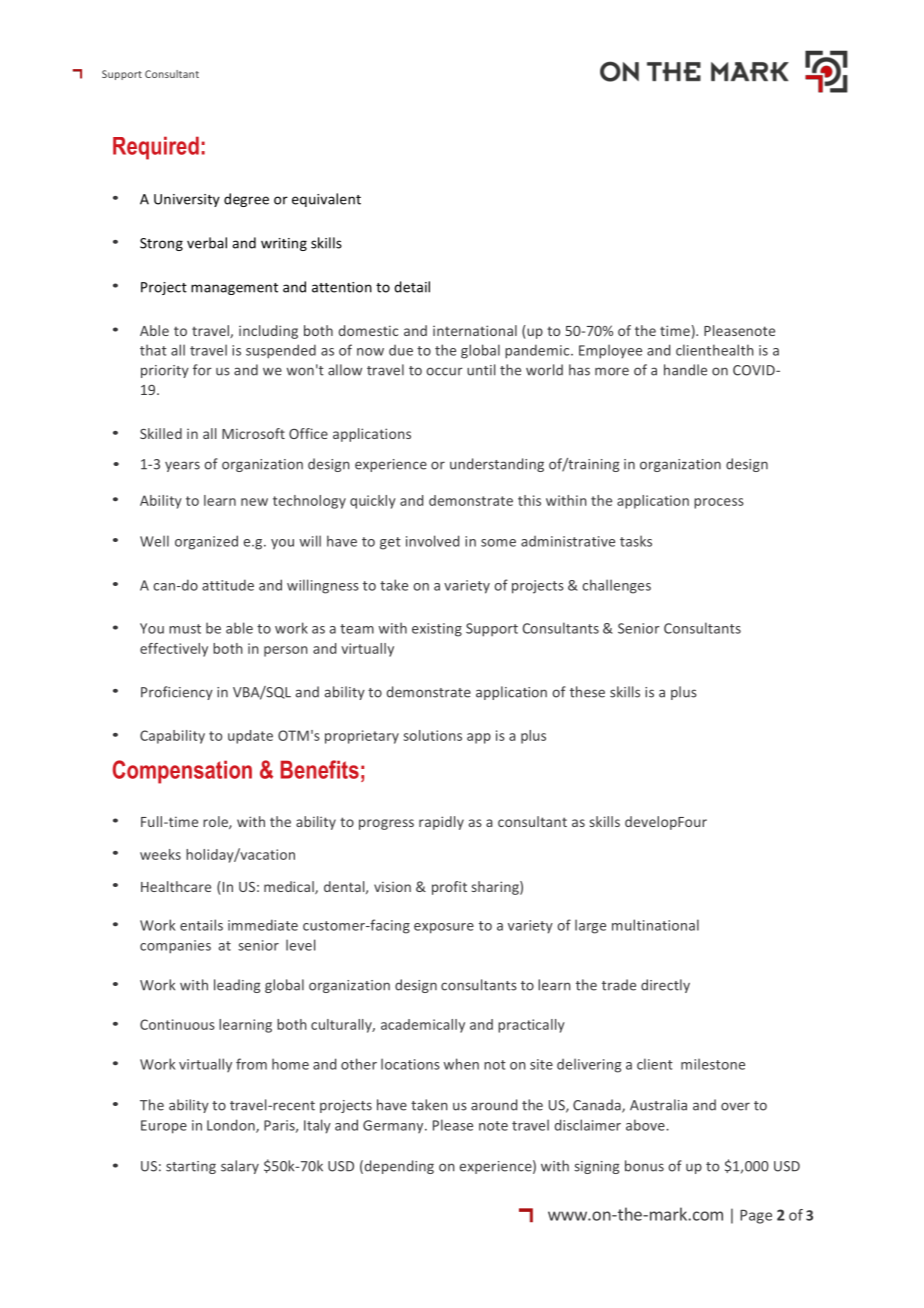 The width and height of the image is (924, 1308). Describe the element at coordinates (610, 351) in the image. I see `Employee` at that location.
